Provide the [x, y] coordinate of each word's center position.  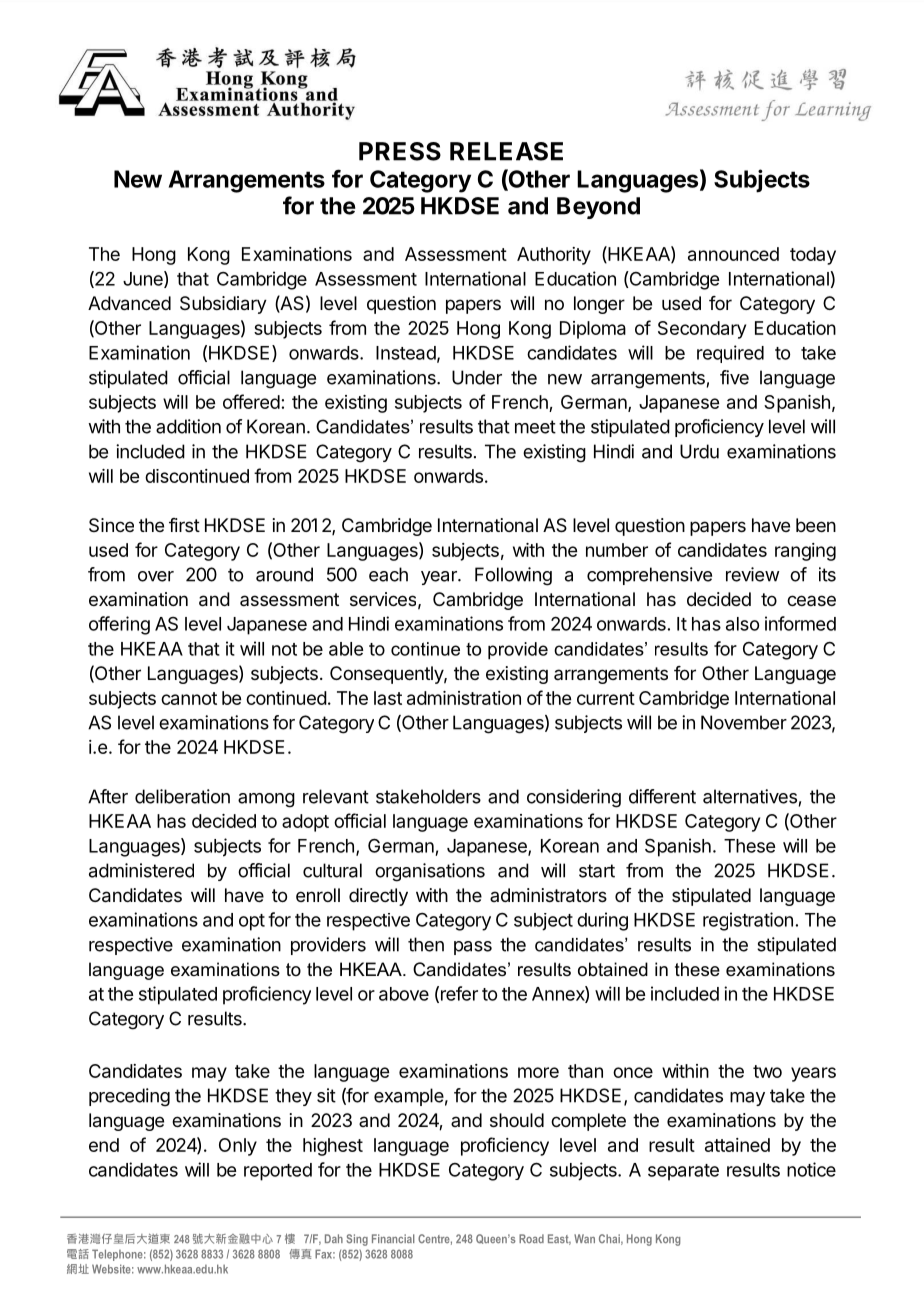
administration [464, 698]
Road [531, 1238]
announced [733, 254]
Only [238, 1147]
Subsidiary [223, 305]
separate [683, 1172]
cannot [189, 698]
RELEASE [506, 151]
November [744, 722]
